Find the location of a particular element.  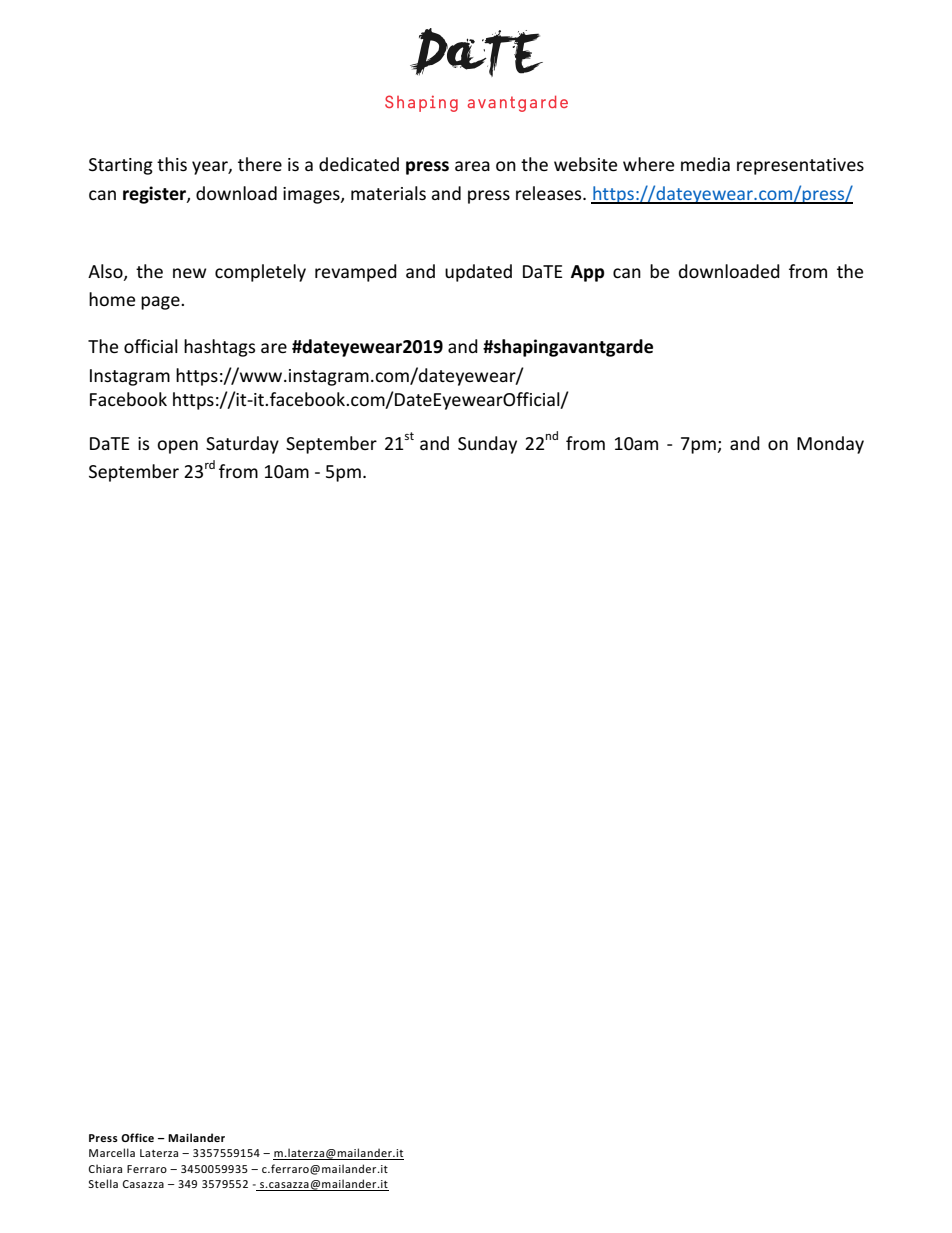

media is located at coordinates (705, 164).
